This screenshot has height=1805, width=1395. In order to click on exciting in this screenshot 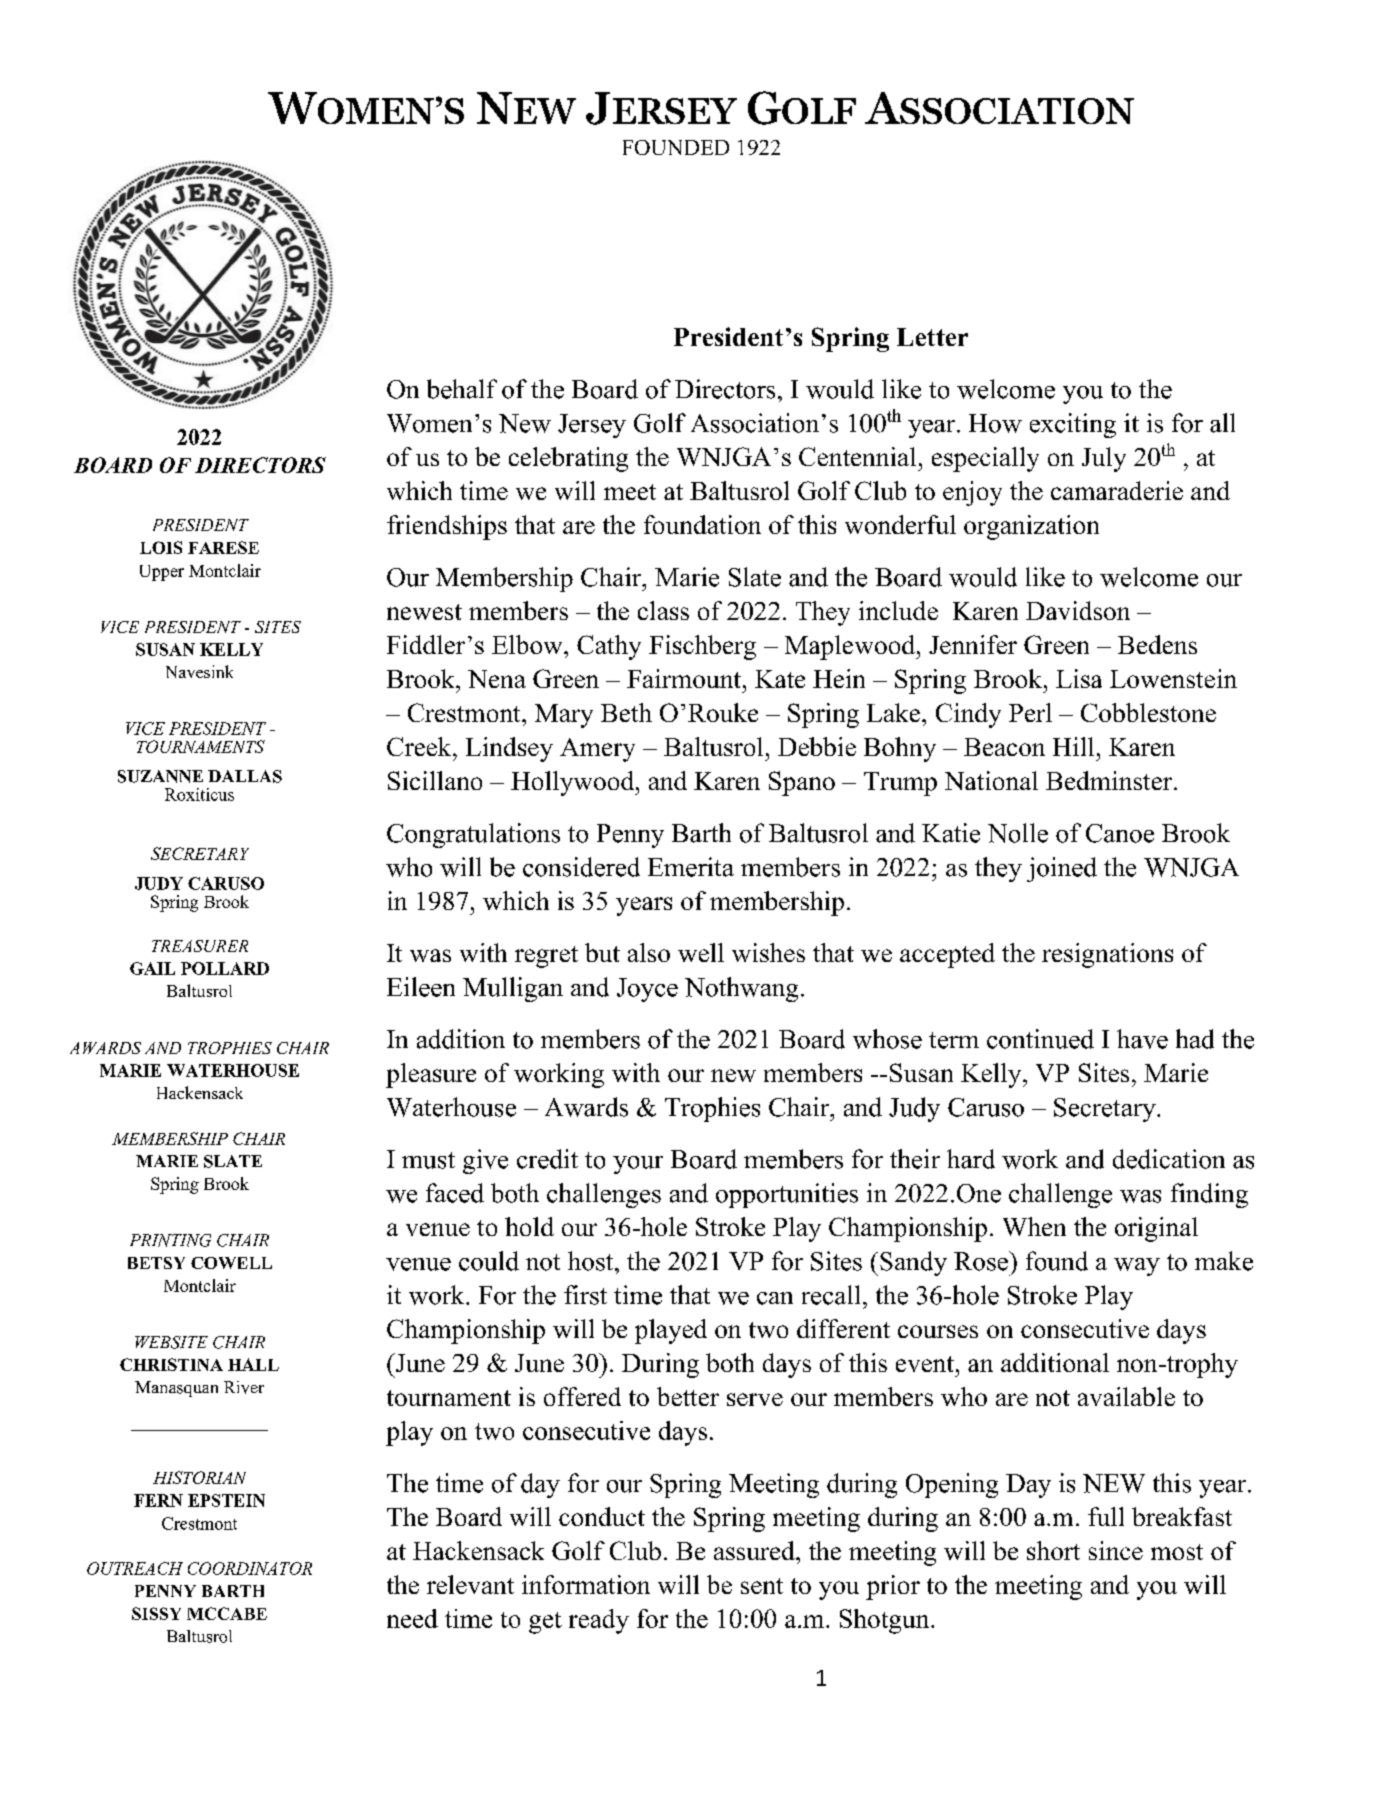, I will do `click(1073, 425)`.
